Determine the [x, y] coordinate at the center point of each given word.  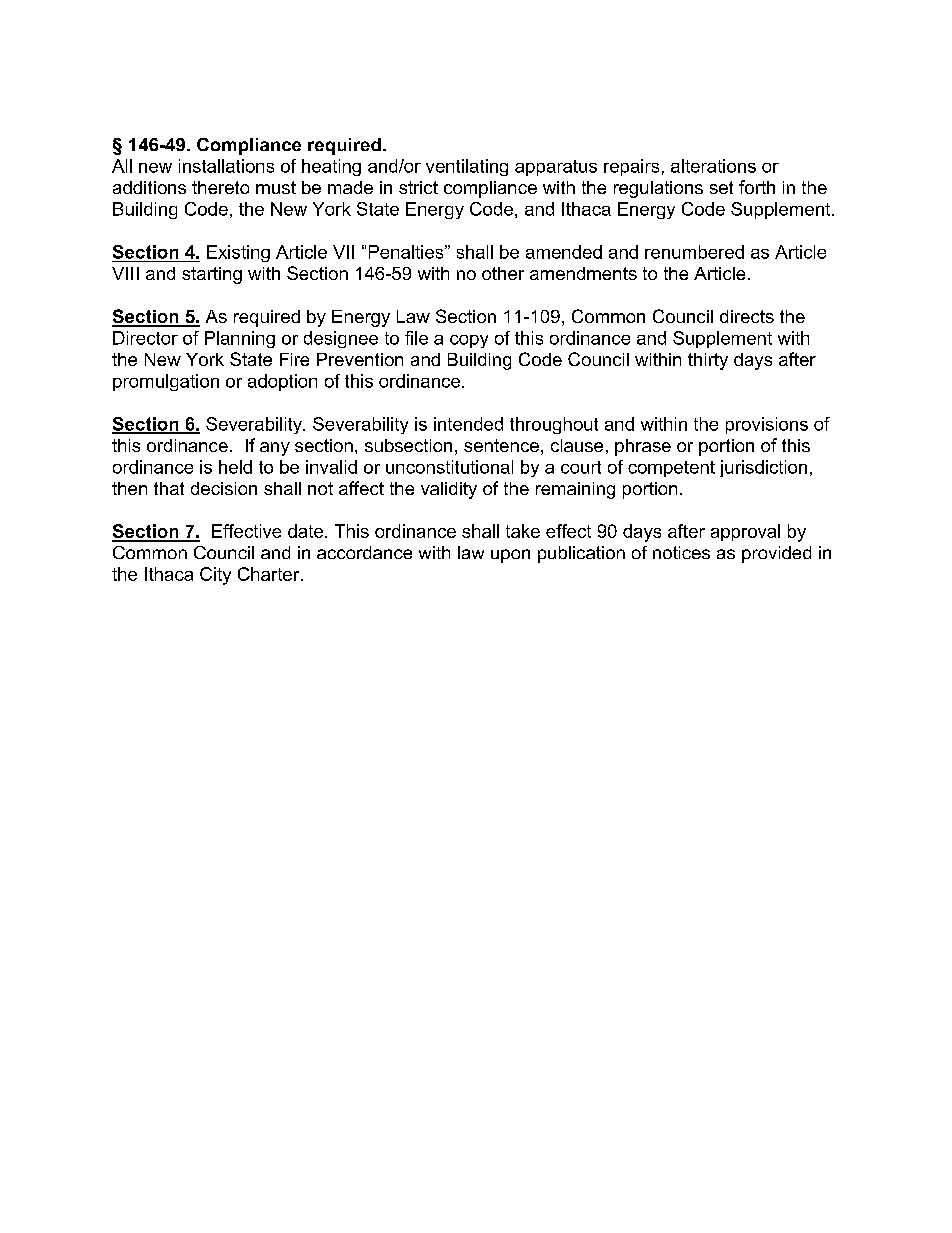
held [235, 467]
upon [510, 556]
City [215, 576]
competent [671, 469]
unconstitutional [449, 467]
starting [212, 275]
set [721, 187]
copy [469, 341]
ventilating [467, 167]
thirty [708, 361]
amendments [583, 273]
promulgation [166, 382]
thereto [220, 187]
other [503, 273]
